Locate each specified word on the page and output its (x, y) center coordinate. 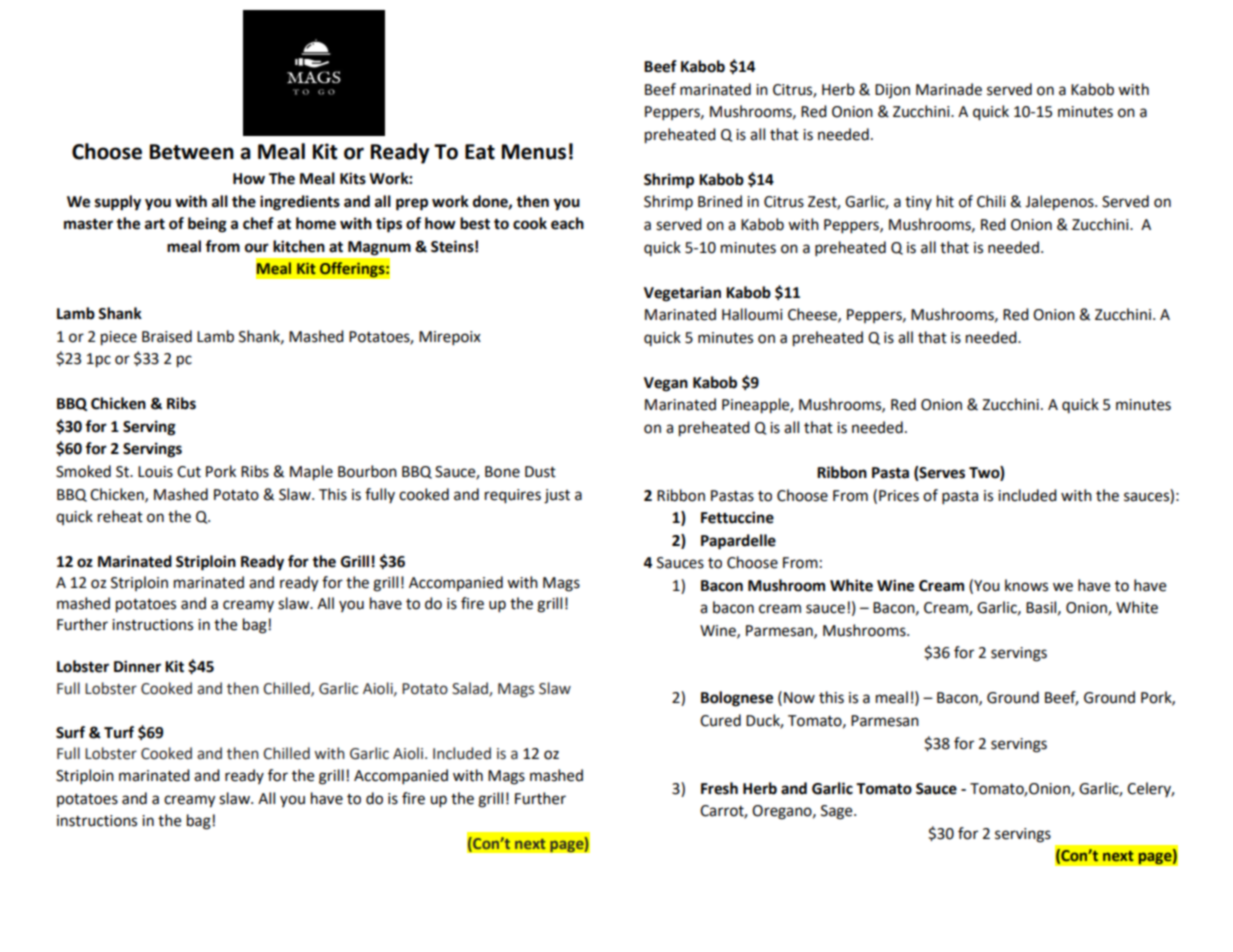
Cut (189, 472)
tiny (918, 203)
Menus (534, 152)
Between (192, 152)
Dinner (137, 666)
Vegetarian (682, 294)
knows (1026, 585)
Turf (119, 732)
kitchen (299, 246)
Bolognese (737, 699)
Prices (899, 496)
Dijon (892, 91)
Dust (540, 472)
